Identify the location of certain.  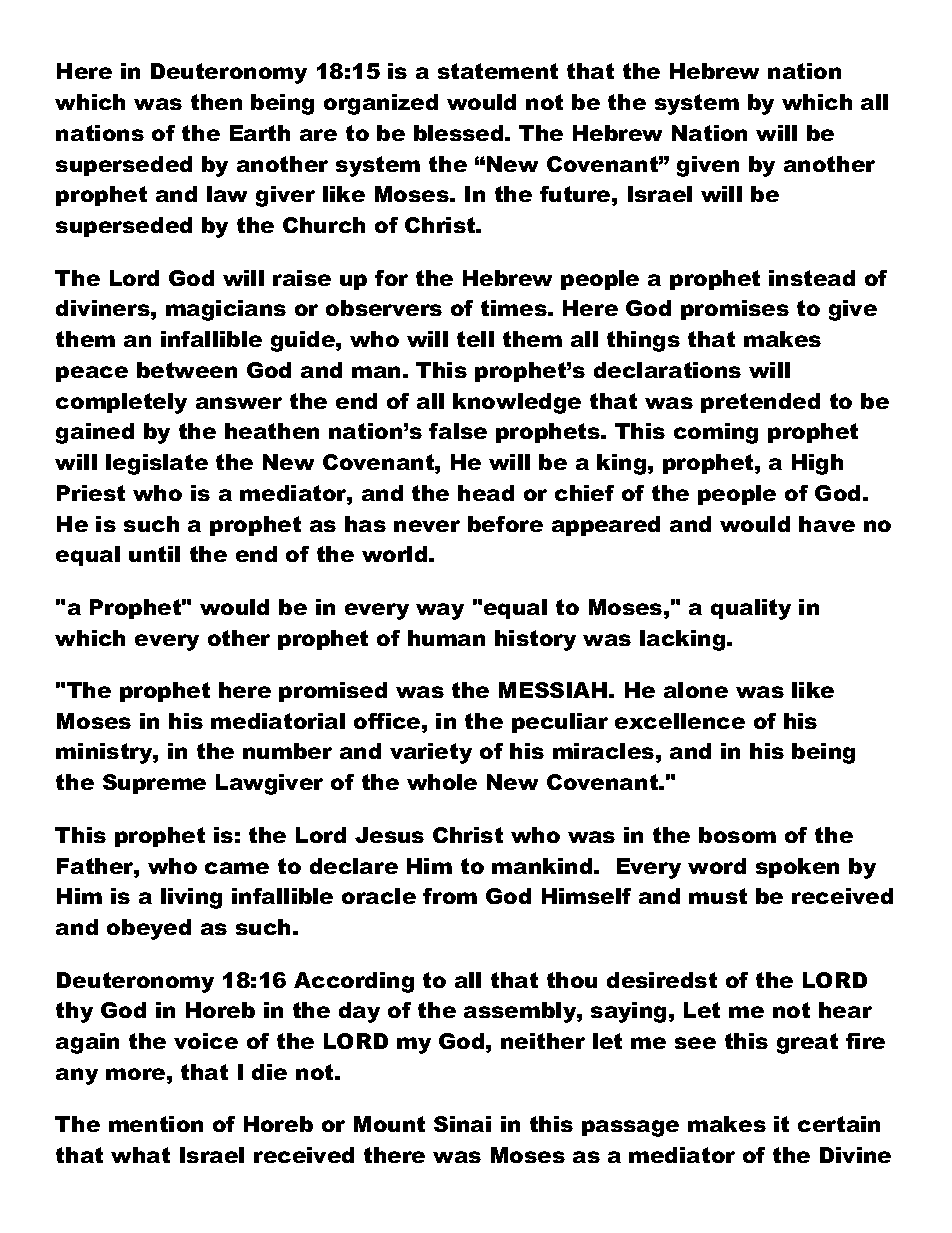
(839, 1124).
